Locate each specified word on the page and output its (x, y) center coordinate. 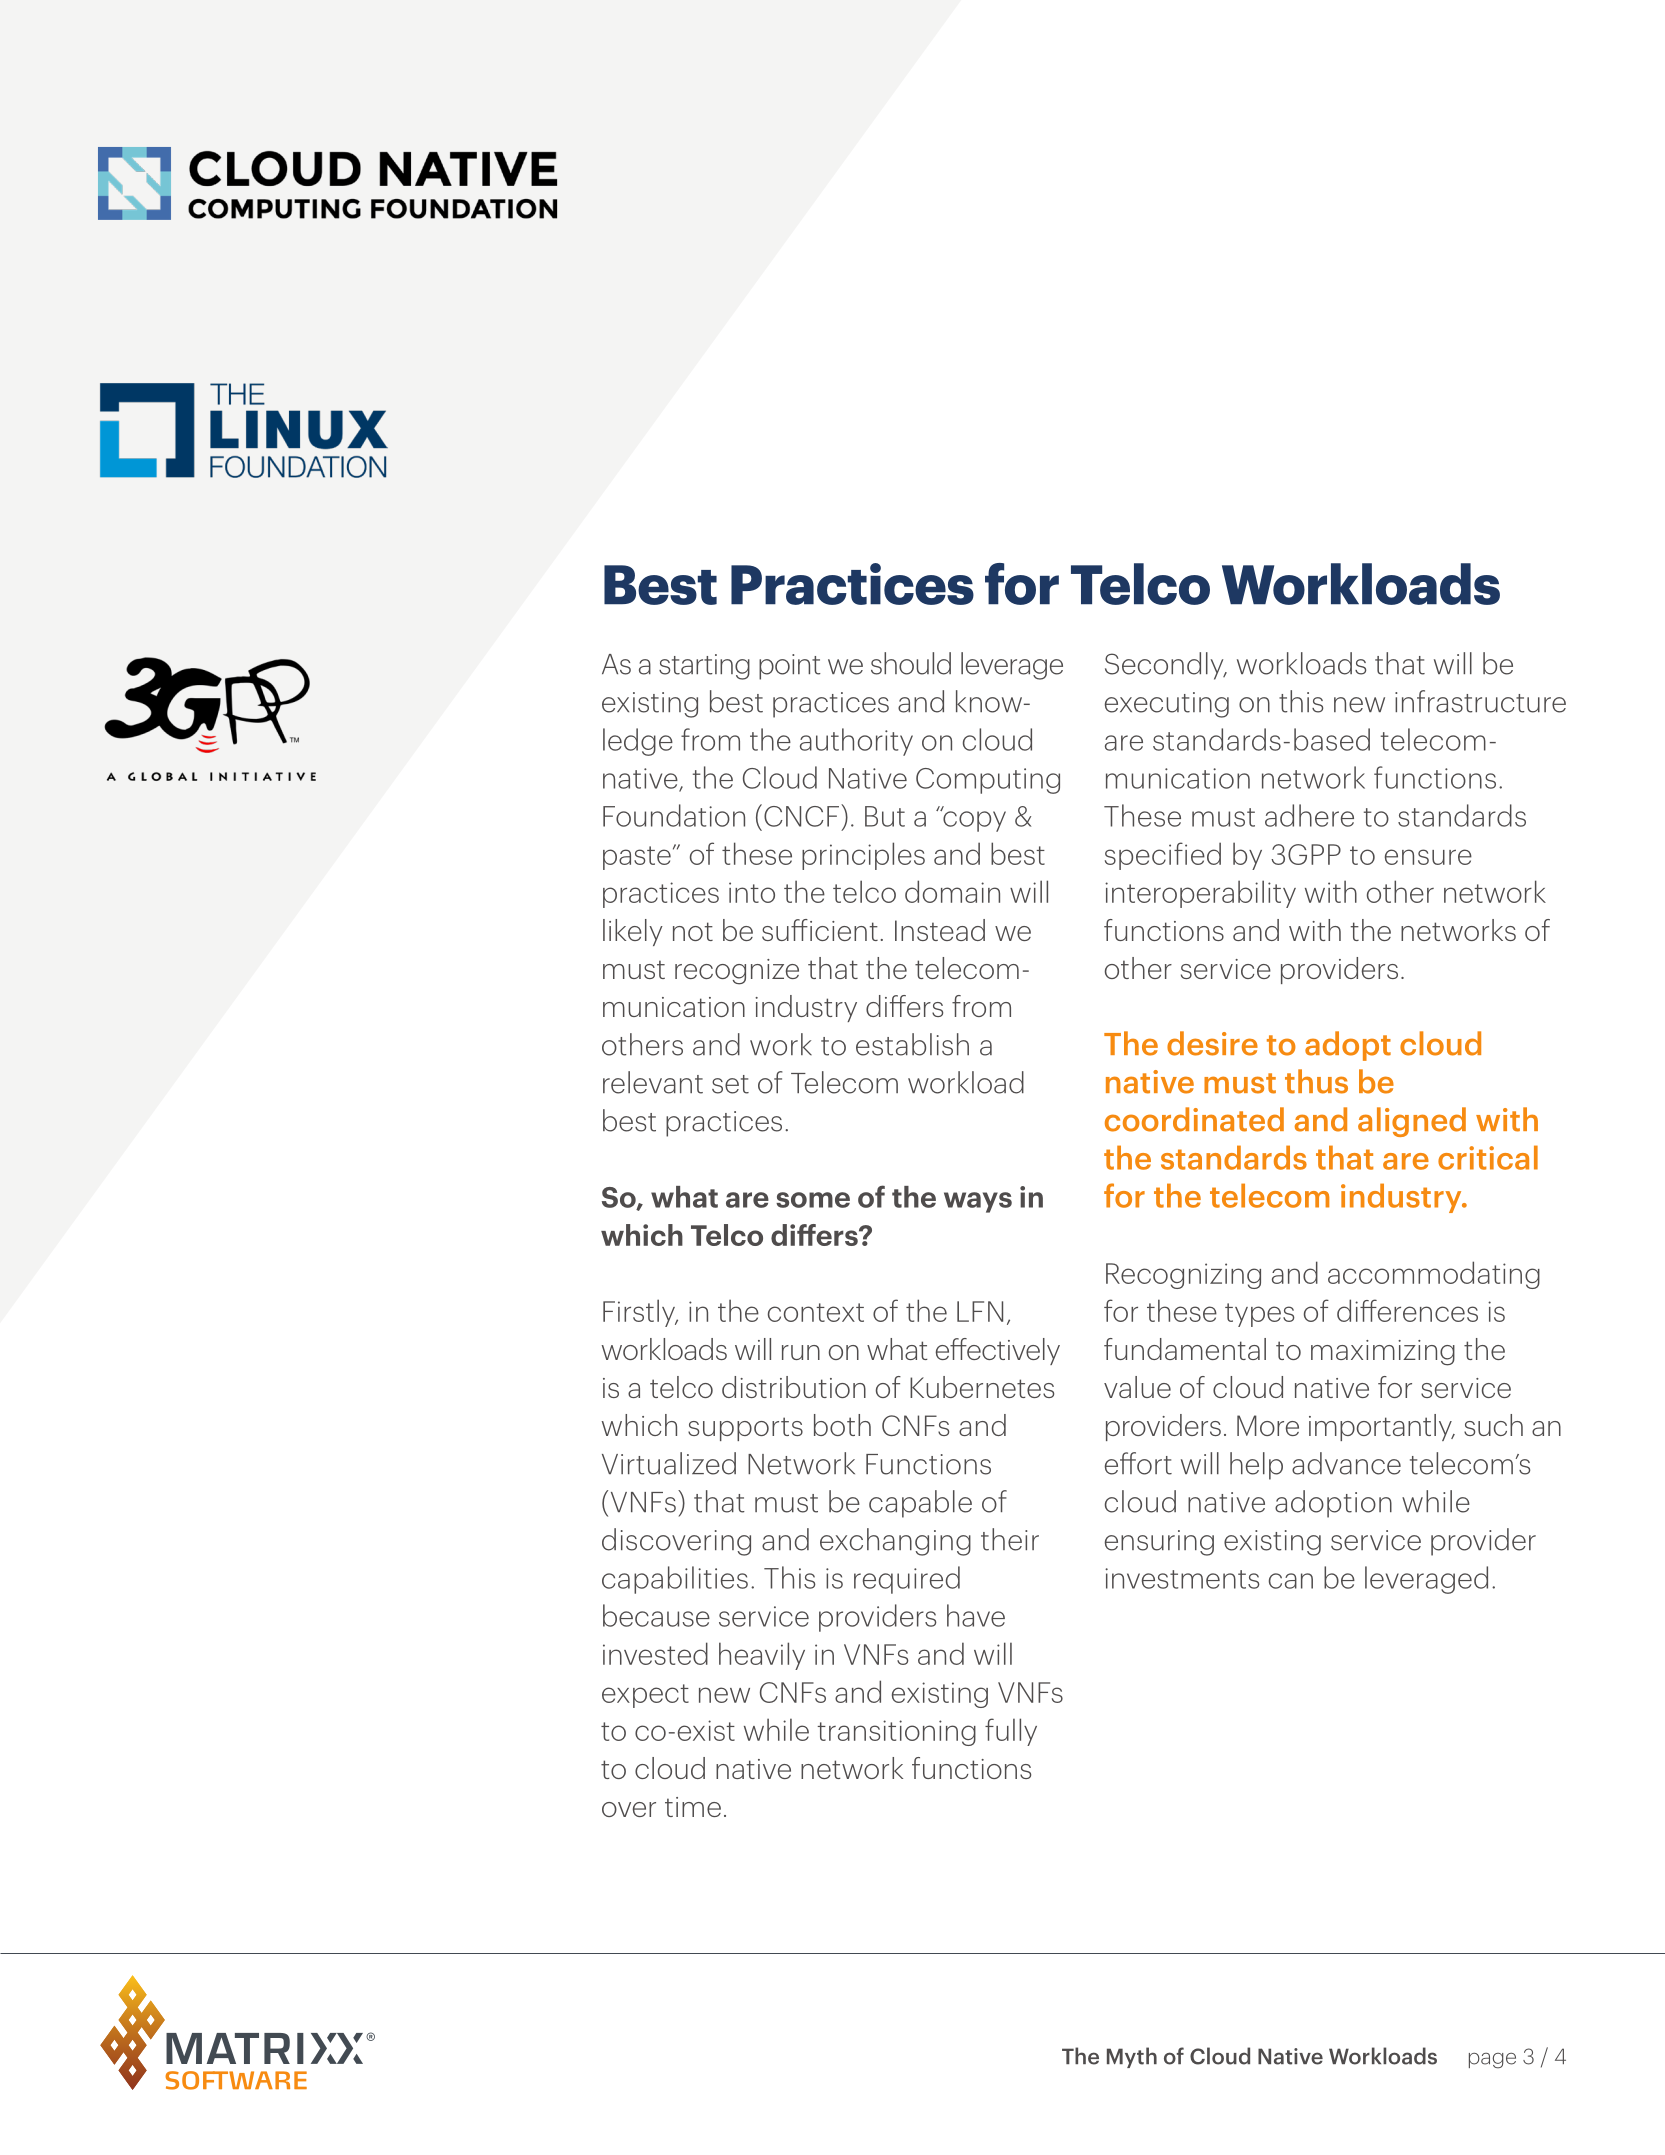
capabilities (675, 1580)
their (1010, 1539)
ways (978, 1202)
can (1291, 1581)
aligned (1412, 1122)
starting (704, 667)
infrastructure (1480, 701)
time (693, 1807)
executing (1167, 705)
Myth (1132, 2057)
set (730, 1084)
